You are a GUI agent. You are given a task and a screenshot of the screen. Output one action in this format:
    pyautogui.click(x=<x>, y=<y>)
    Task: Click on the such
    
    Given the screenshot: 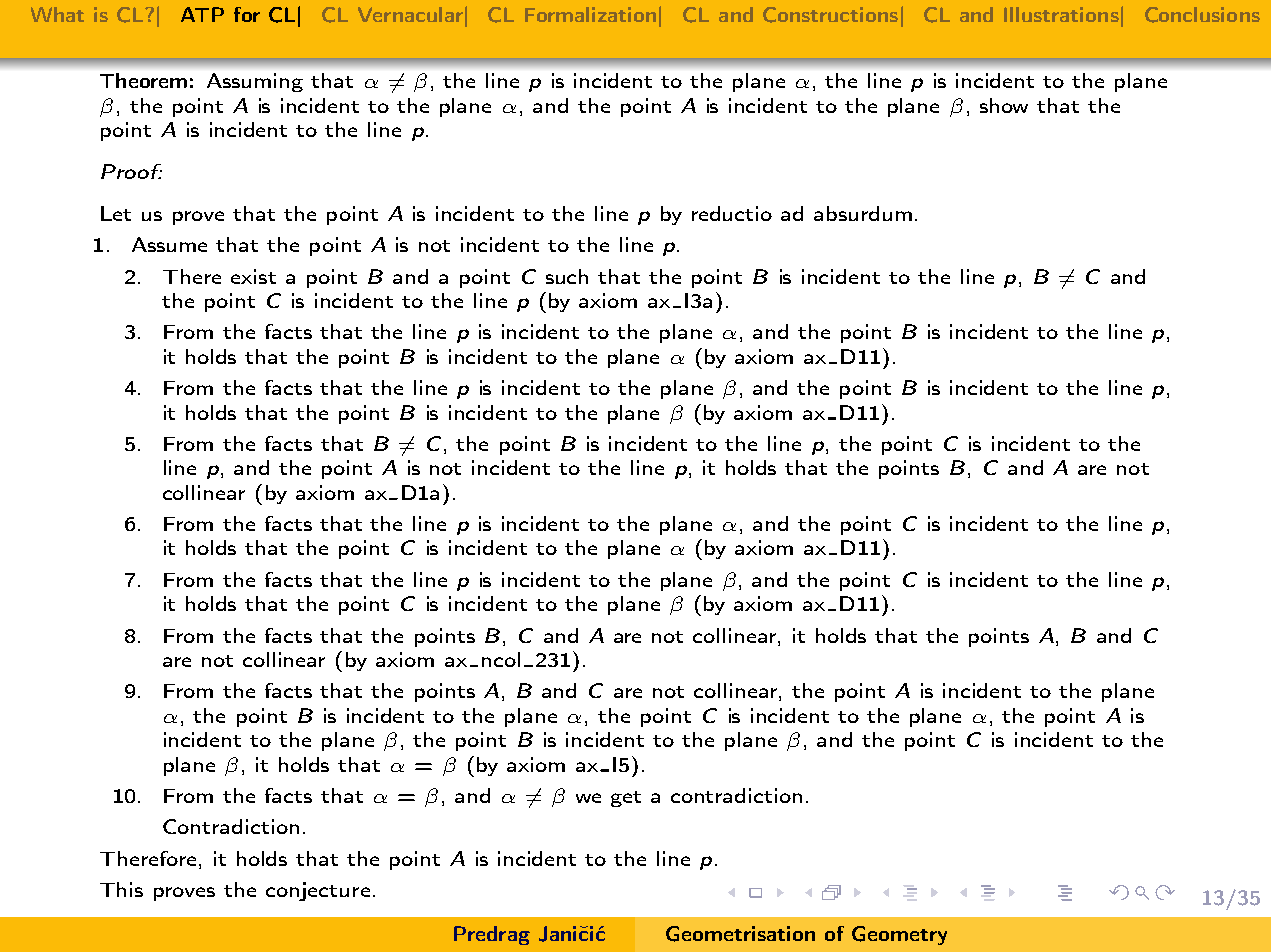 What is the action you would take?
    pyautogui.click(x=567, y=276)
